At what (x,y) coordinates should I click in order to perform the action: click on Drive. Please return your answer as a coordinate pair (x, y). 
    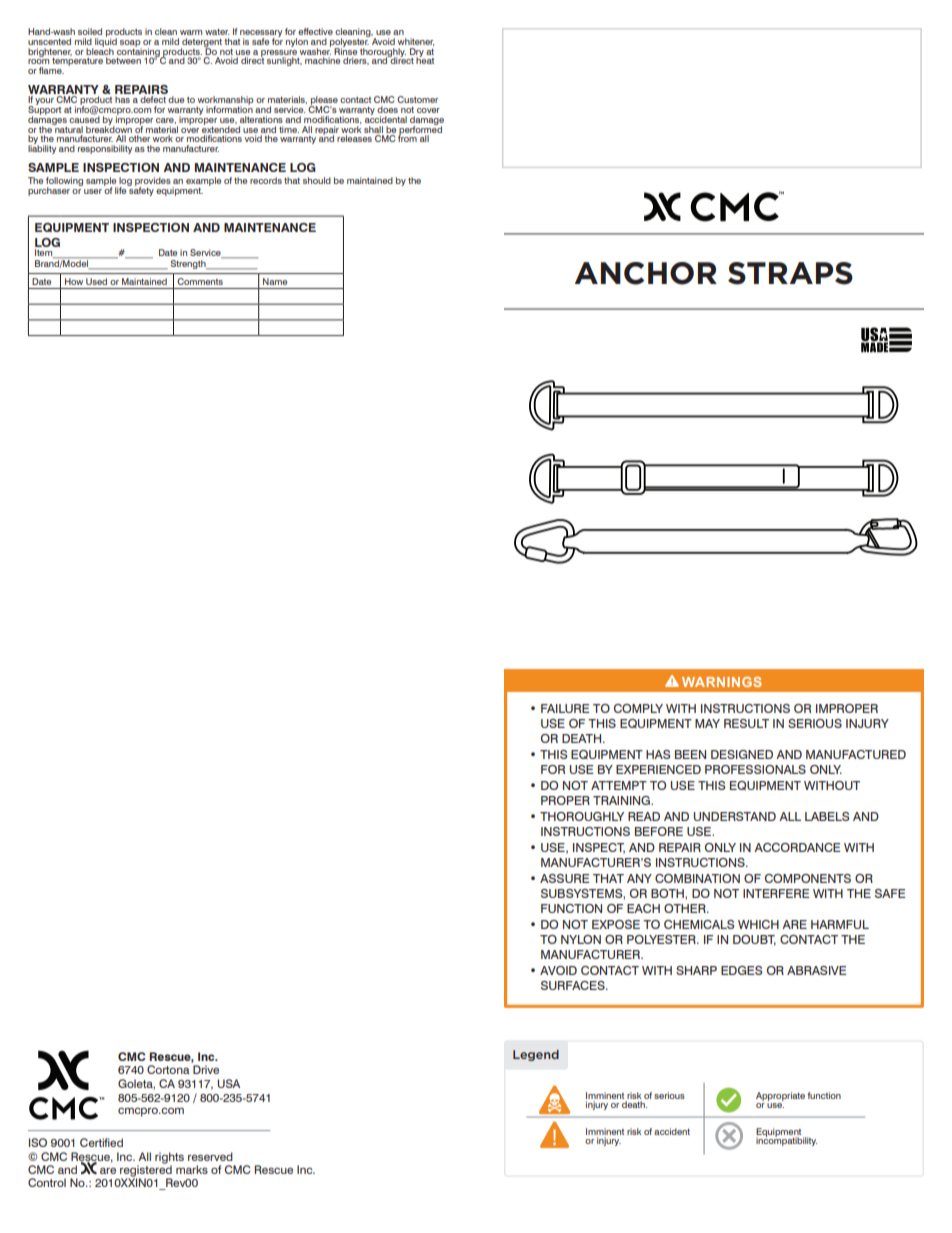
    Looking at the image, I should click on (206, 1069).
